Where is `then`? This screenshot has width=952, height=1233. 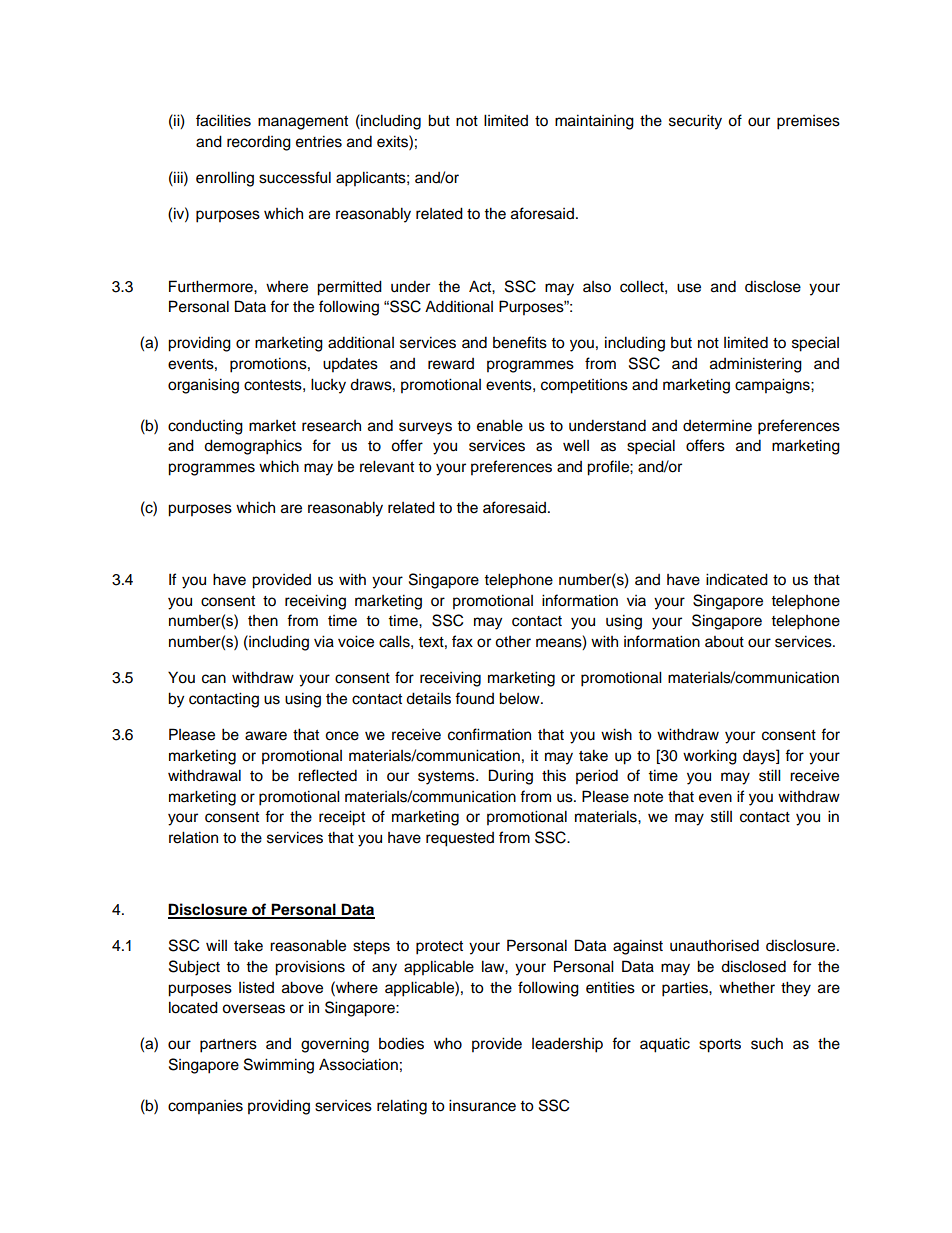
then is located at coordinates (263, 621).
